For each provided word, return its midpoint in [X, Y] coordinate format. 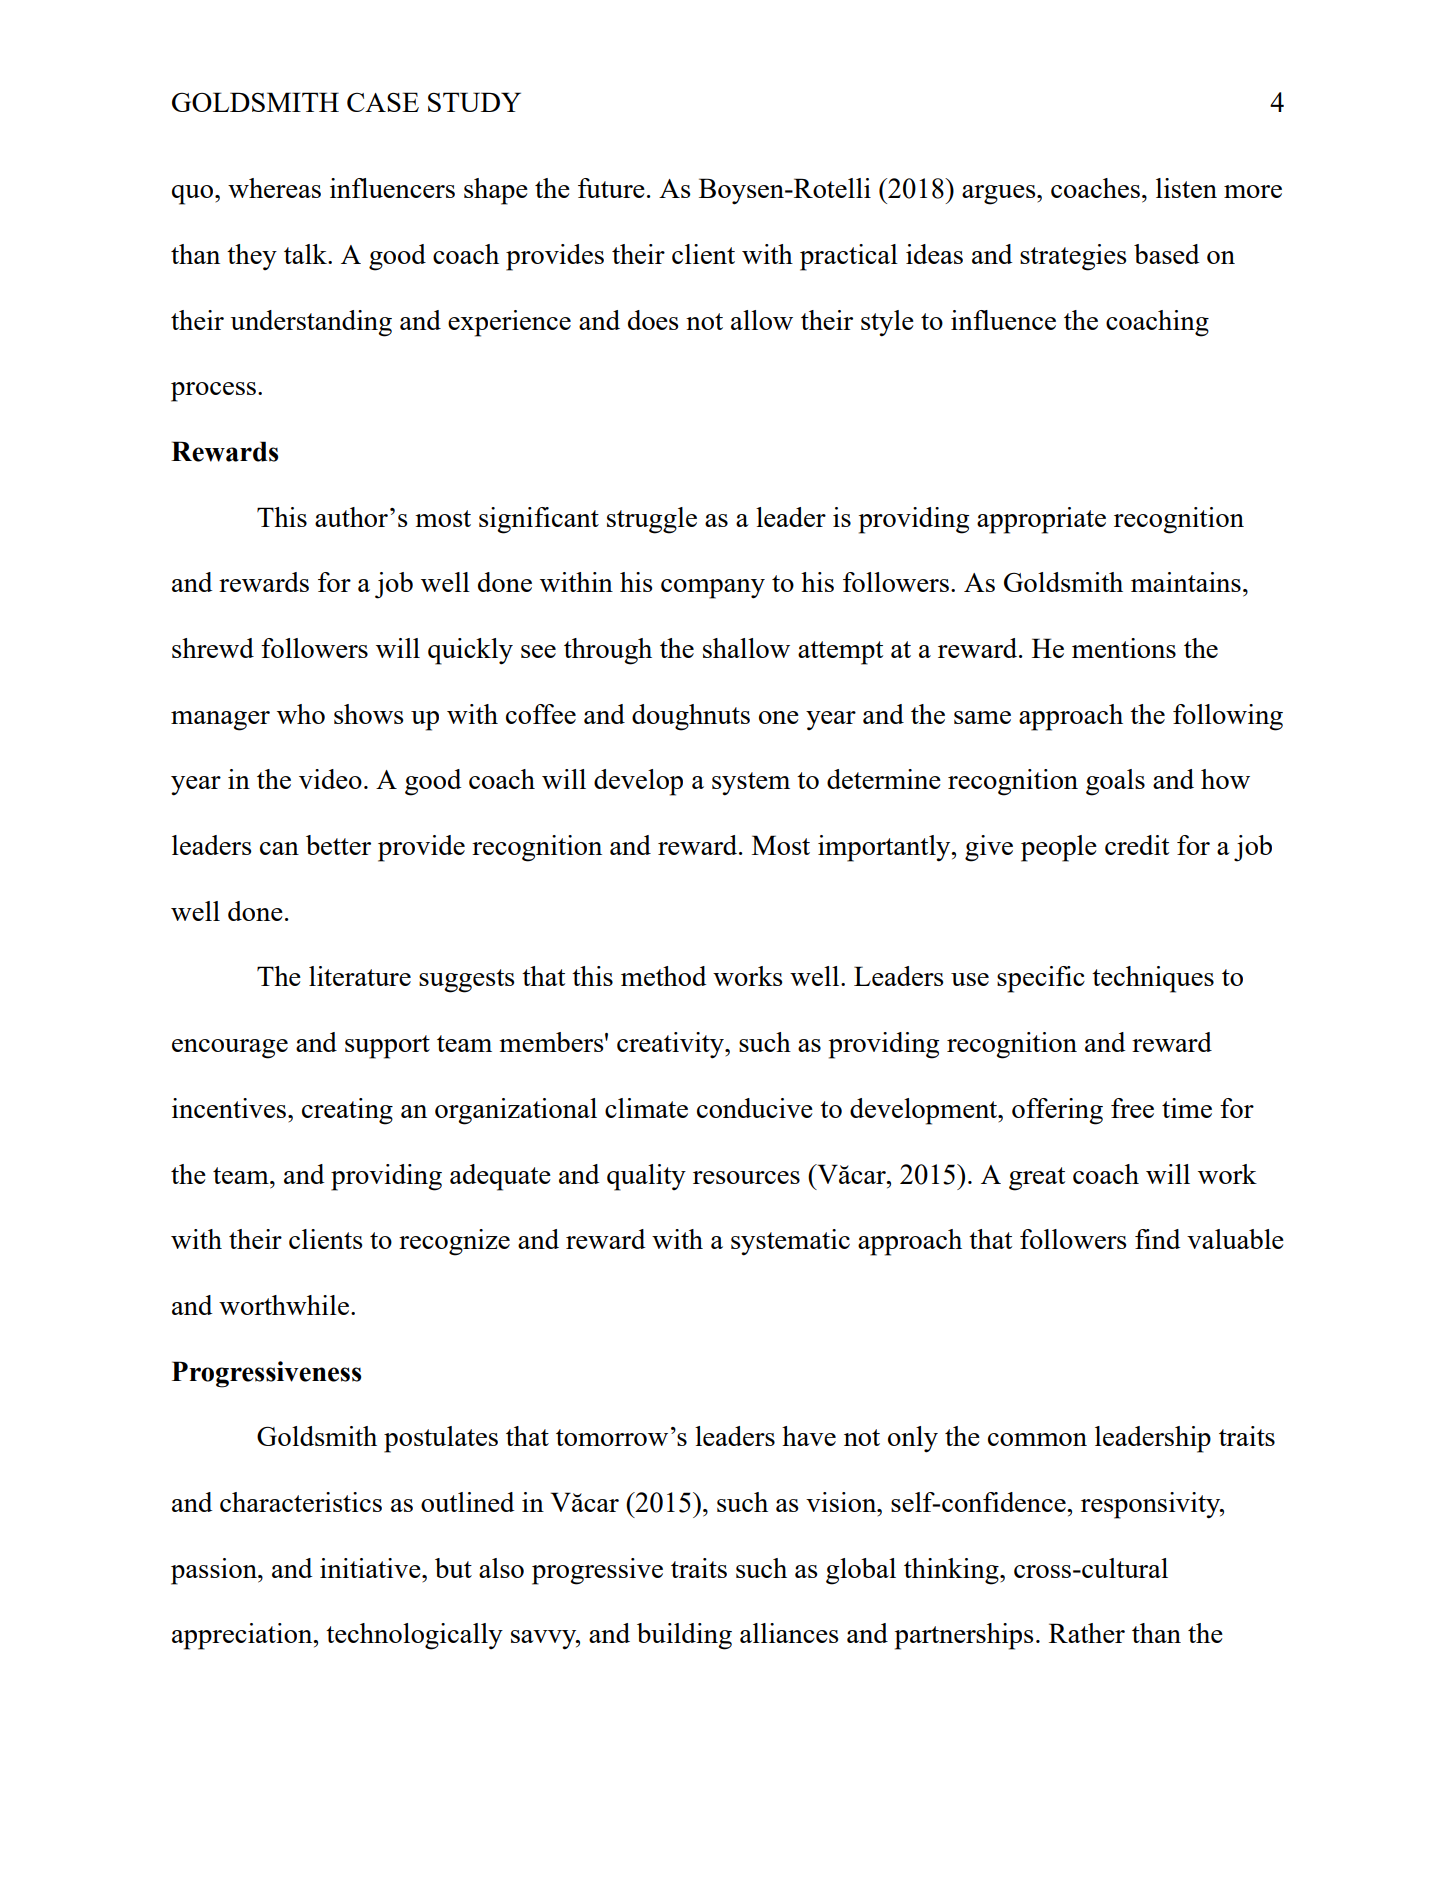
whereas [274, 188]
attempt [840, 653]
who [301, 714]
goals [1115, 782]
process [213, 392]
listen [1186, 188]
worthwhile [284, 1305]
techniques [1153, 979]
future [611, 188]
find [1157, 1239]
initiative [371, 1568]
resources [746, 1177]
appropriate [1041, 520]
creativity [671, 1045]
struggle [652, 520]
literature [360, 976]
